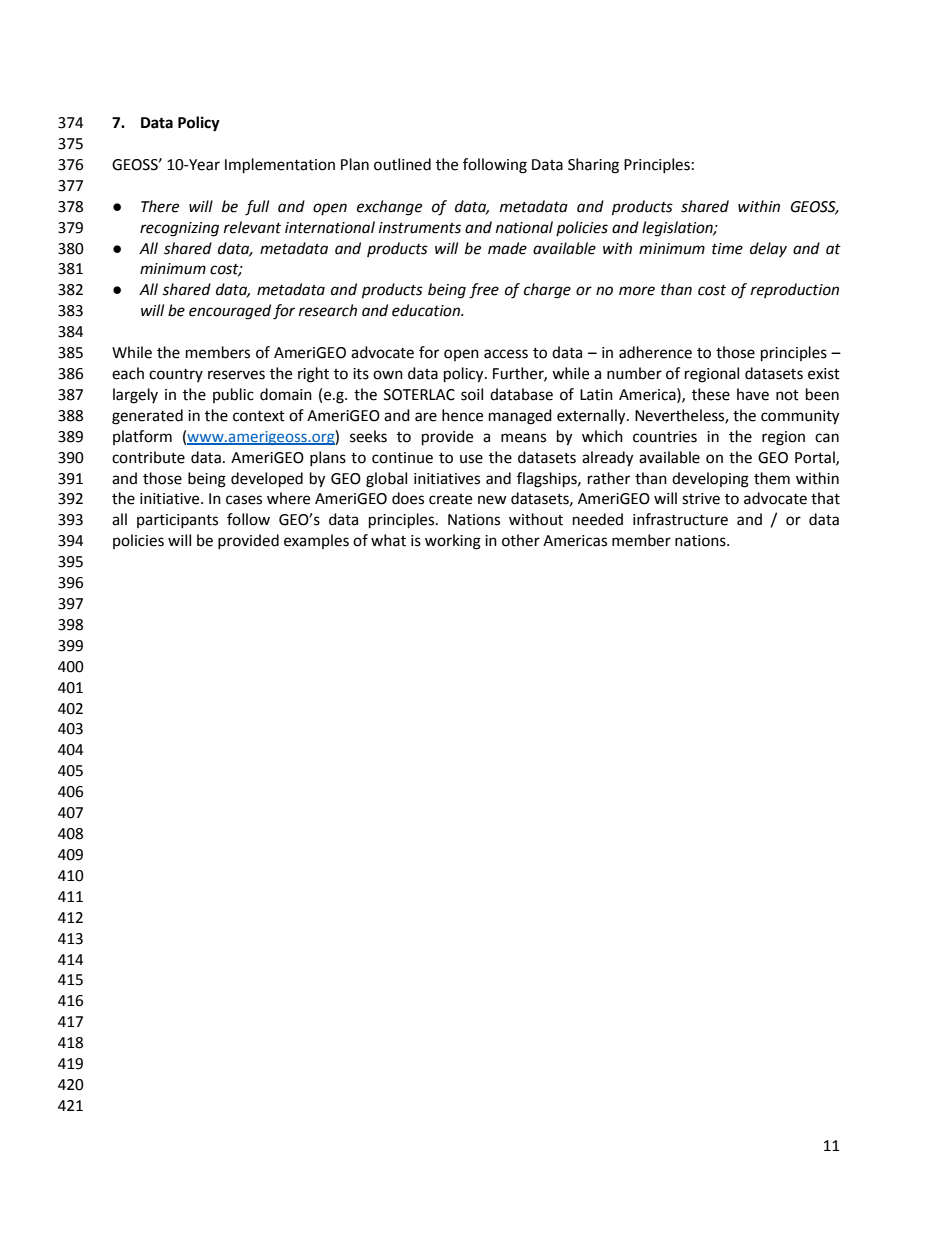  Describe the element at coordinates (402, 164) in the screenshot. I see `outlined` at that location.
